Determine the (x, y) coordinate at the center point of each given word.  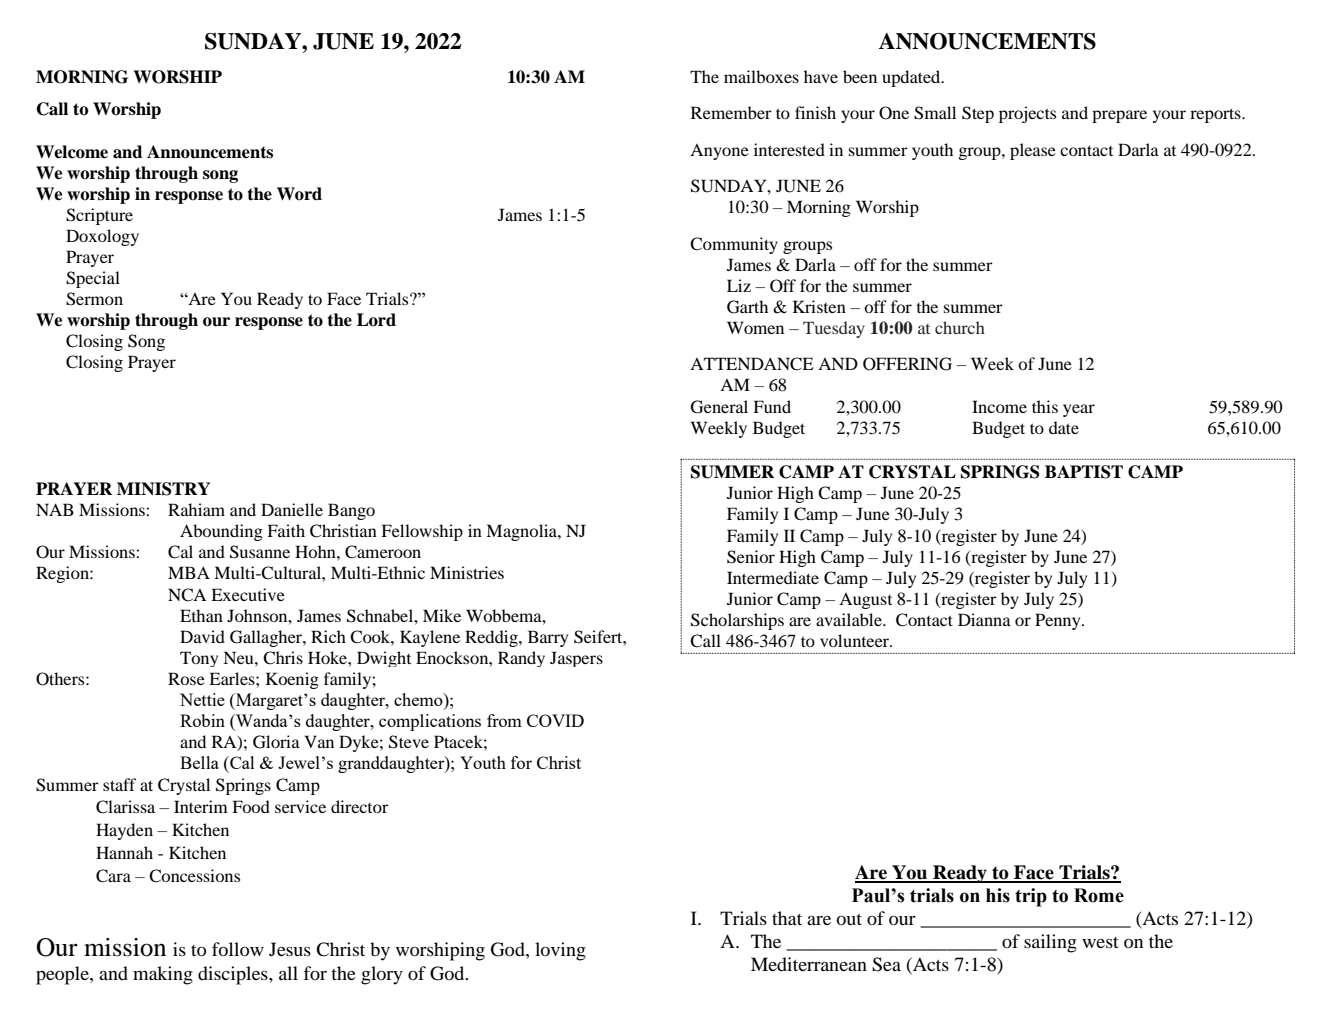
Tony (199, 659)
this (1045, 406)
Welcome (72, 152)
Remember (731, 112)
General (719, 407)
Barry (548, 638)
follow (238, 949)
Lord (376, 320)
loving (560, 951)
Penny (1059, 621)
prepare (1119, 116)
